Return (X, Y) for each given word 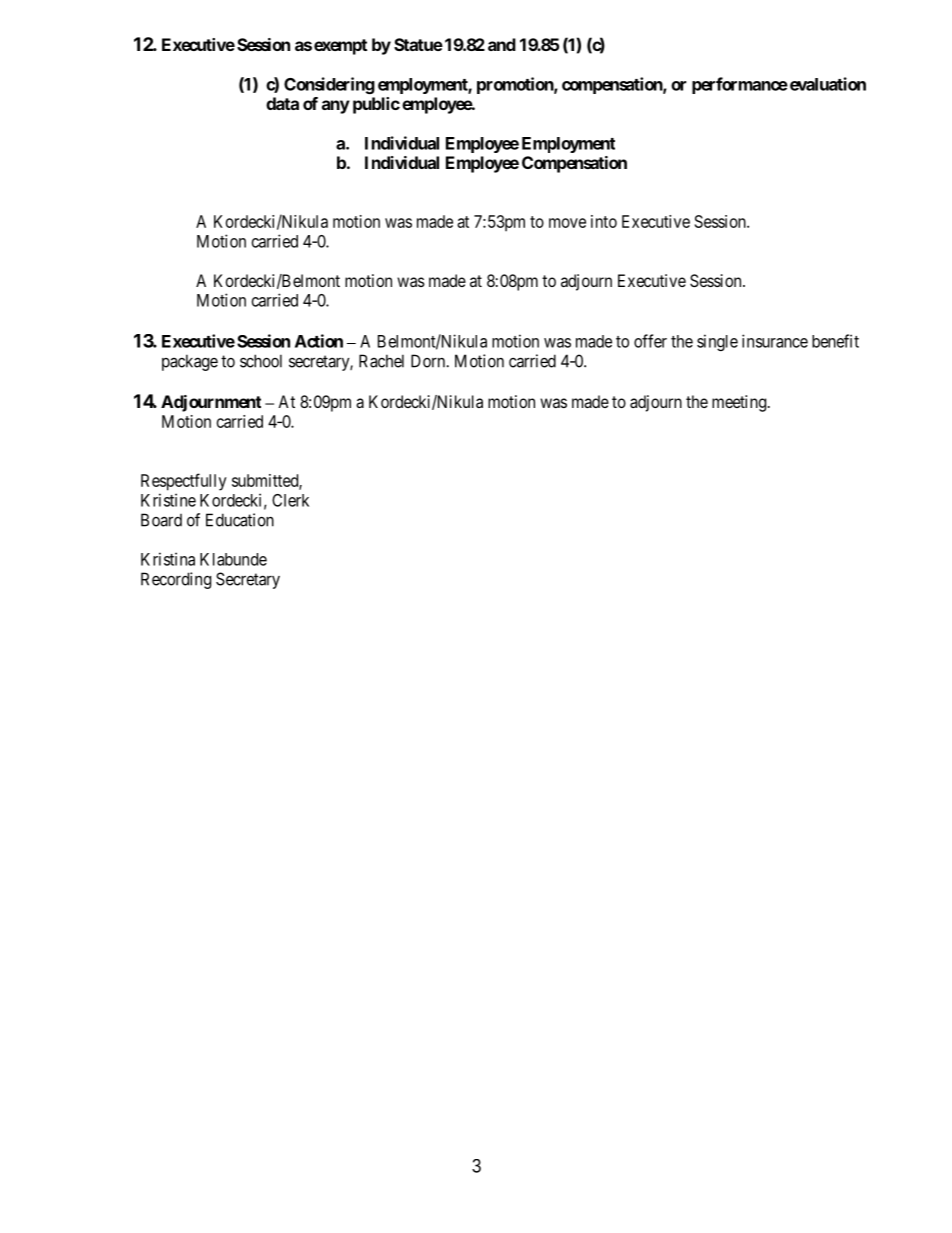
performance (740, 85)
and (502, 44)
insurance (775, 341)
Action (319, 341)
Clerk (290, 500)
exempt (340, 47)
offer (650, 341)
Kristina (168, 559)
